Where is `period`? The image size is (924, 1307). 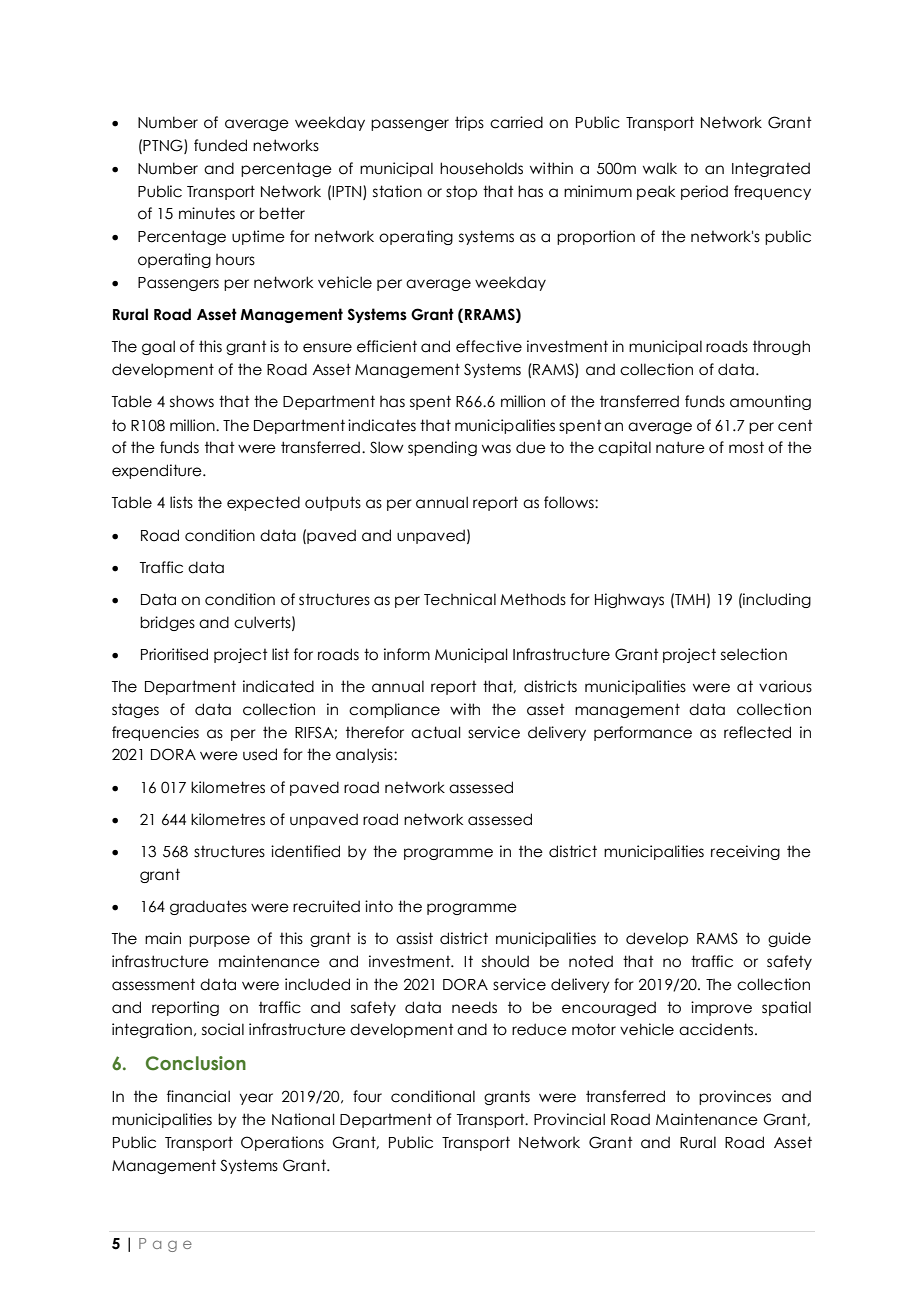 period is located at coordinates (704, 192).
